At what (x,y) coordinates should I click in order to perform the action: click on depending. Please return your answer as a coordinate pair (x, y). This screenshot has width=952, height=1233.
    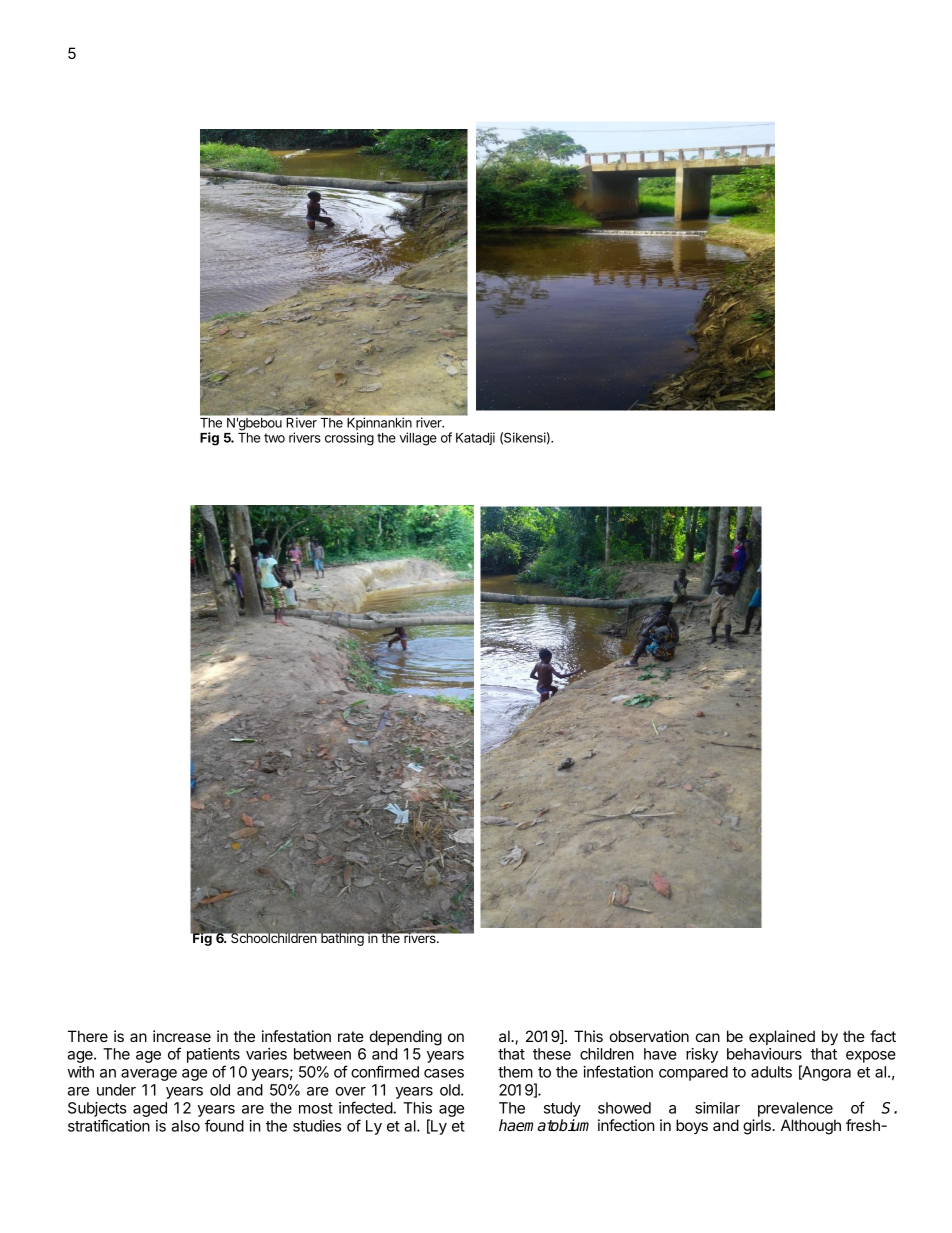
    Looking at the image, I should click on (406, 1038).
